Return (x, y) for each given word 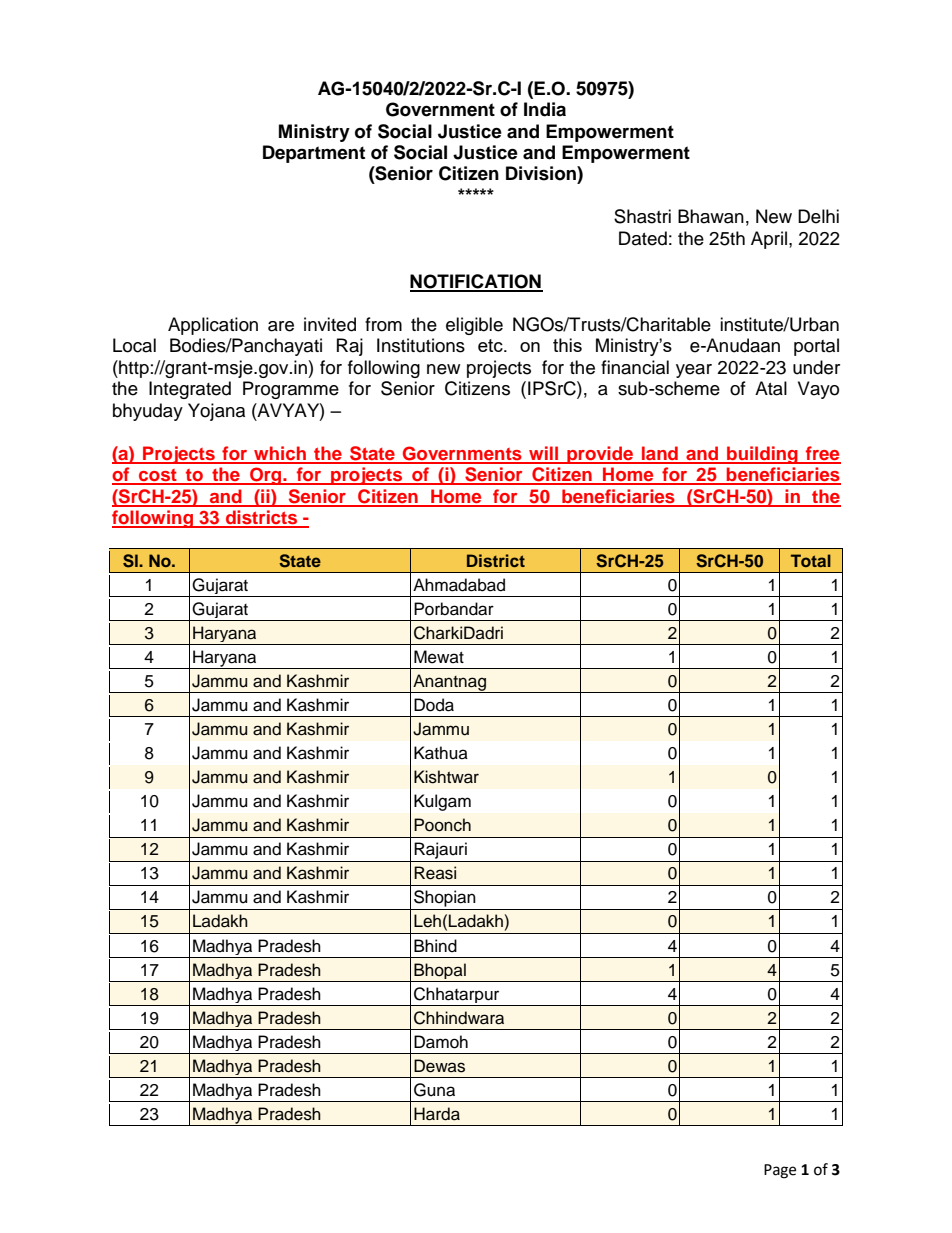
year (694, 371)
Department (314, 154)
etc (491, 345)
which (280, 454)
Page (780, 1171)
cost (158, 476)
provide (600, 455)
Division (542, 173)
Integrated (190, 390)
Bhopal (440, 972)
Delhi (818, 216)
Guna (434, 1090)
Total (811, 560)
